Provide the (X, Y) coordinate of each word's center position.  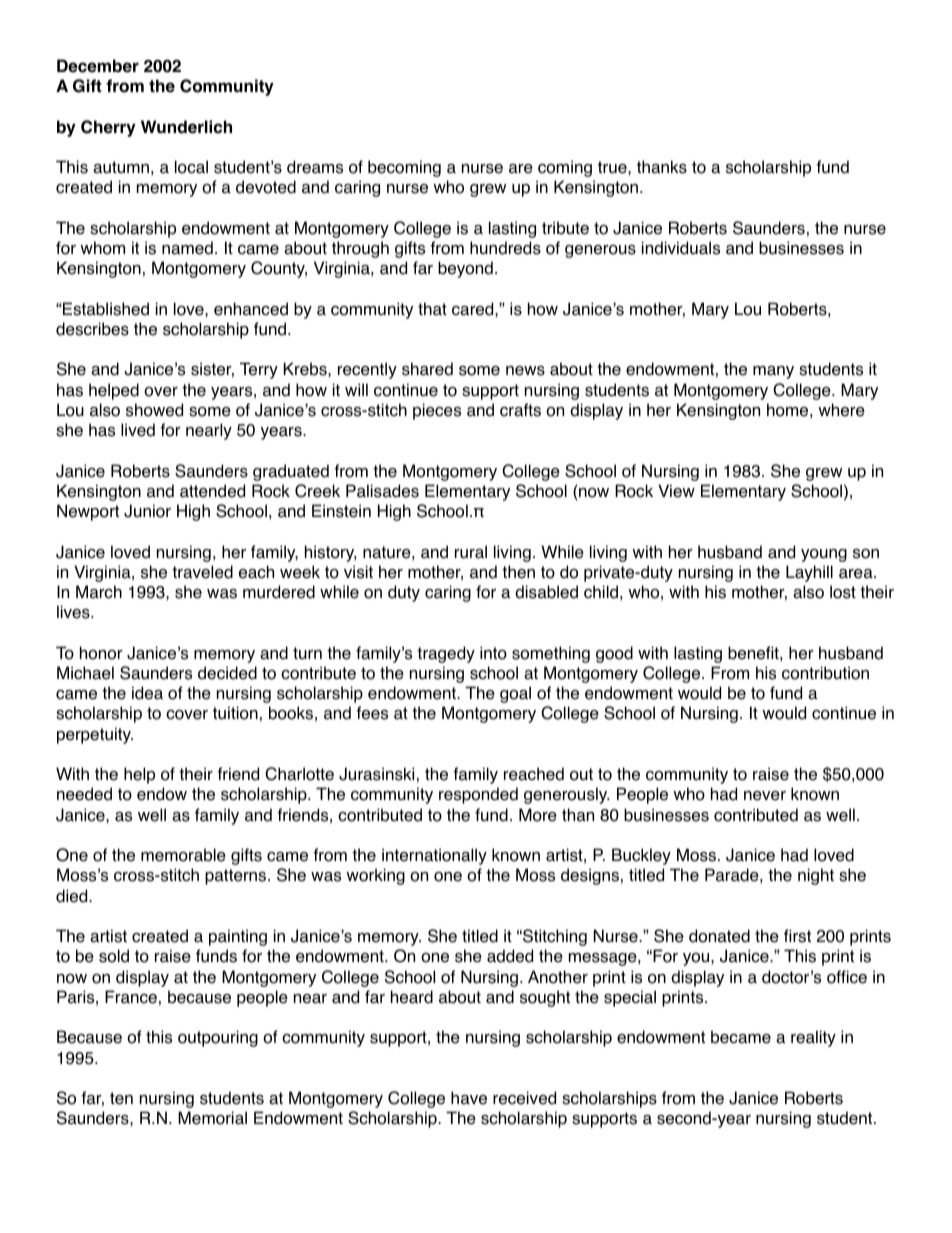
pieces (437, 411)
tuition (235, 713)
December (98, 66)
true (613, 167)
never (765, 796)
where (841, 410)
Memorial (212, 1118)
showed (154, 410)
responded (478, 795)
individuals (681, 248)
